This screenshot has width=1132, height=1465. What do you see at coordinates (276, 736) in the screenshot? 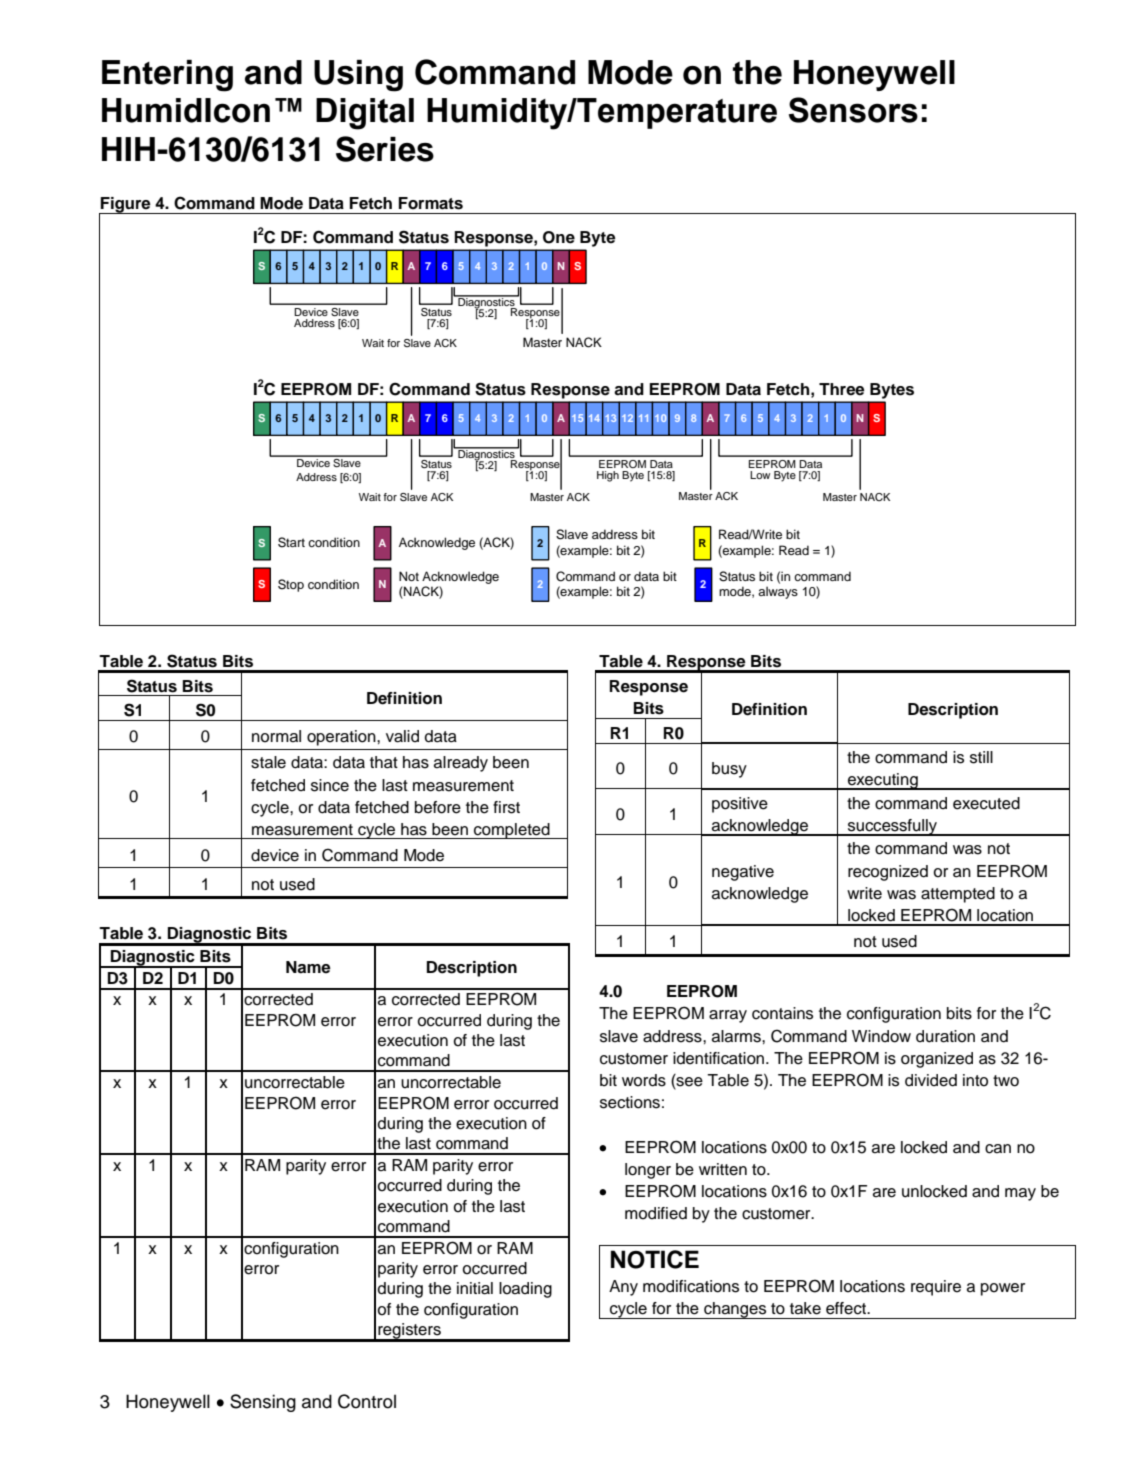
I see `normal` at bounding box center [276, 736].
